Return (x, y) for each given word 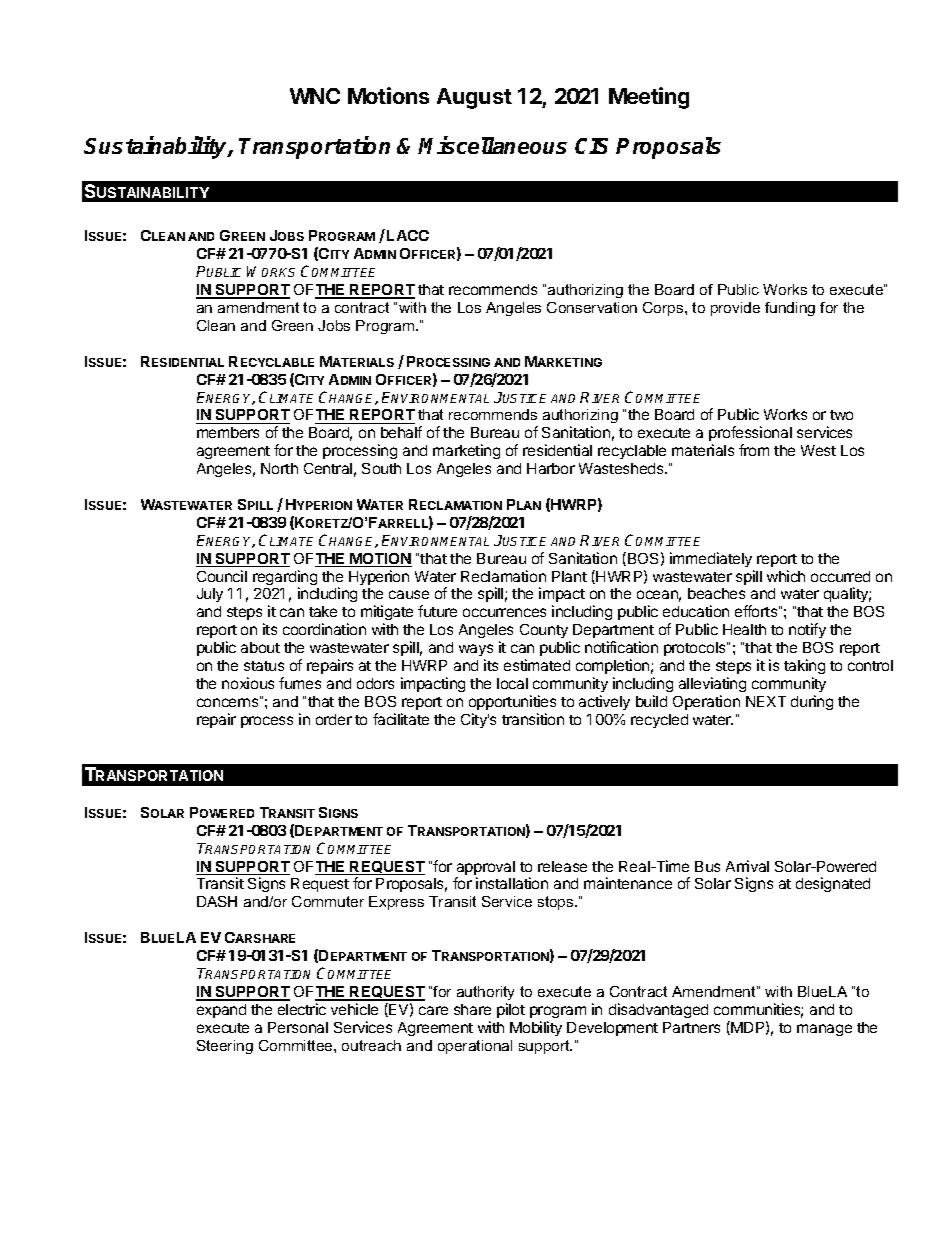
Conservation (592, 307)
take (323, 611)
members (228, 432)
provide (735, 309)
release (562, 866)
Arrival (747, 866)
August (474, 98)
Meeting (649, 98)
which (786, 576)
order (334, 719)
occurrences (504, 612)
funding (790, 309)
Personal (298, 1027)
